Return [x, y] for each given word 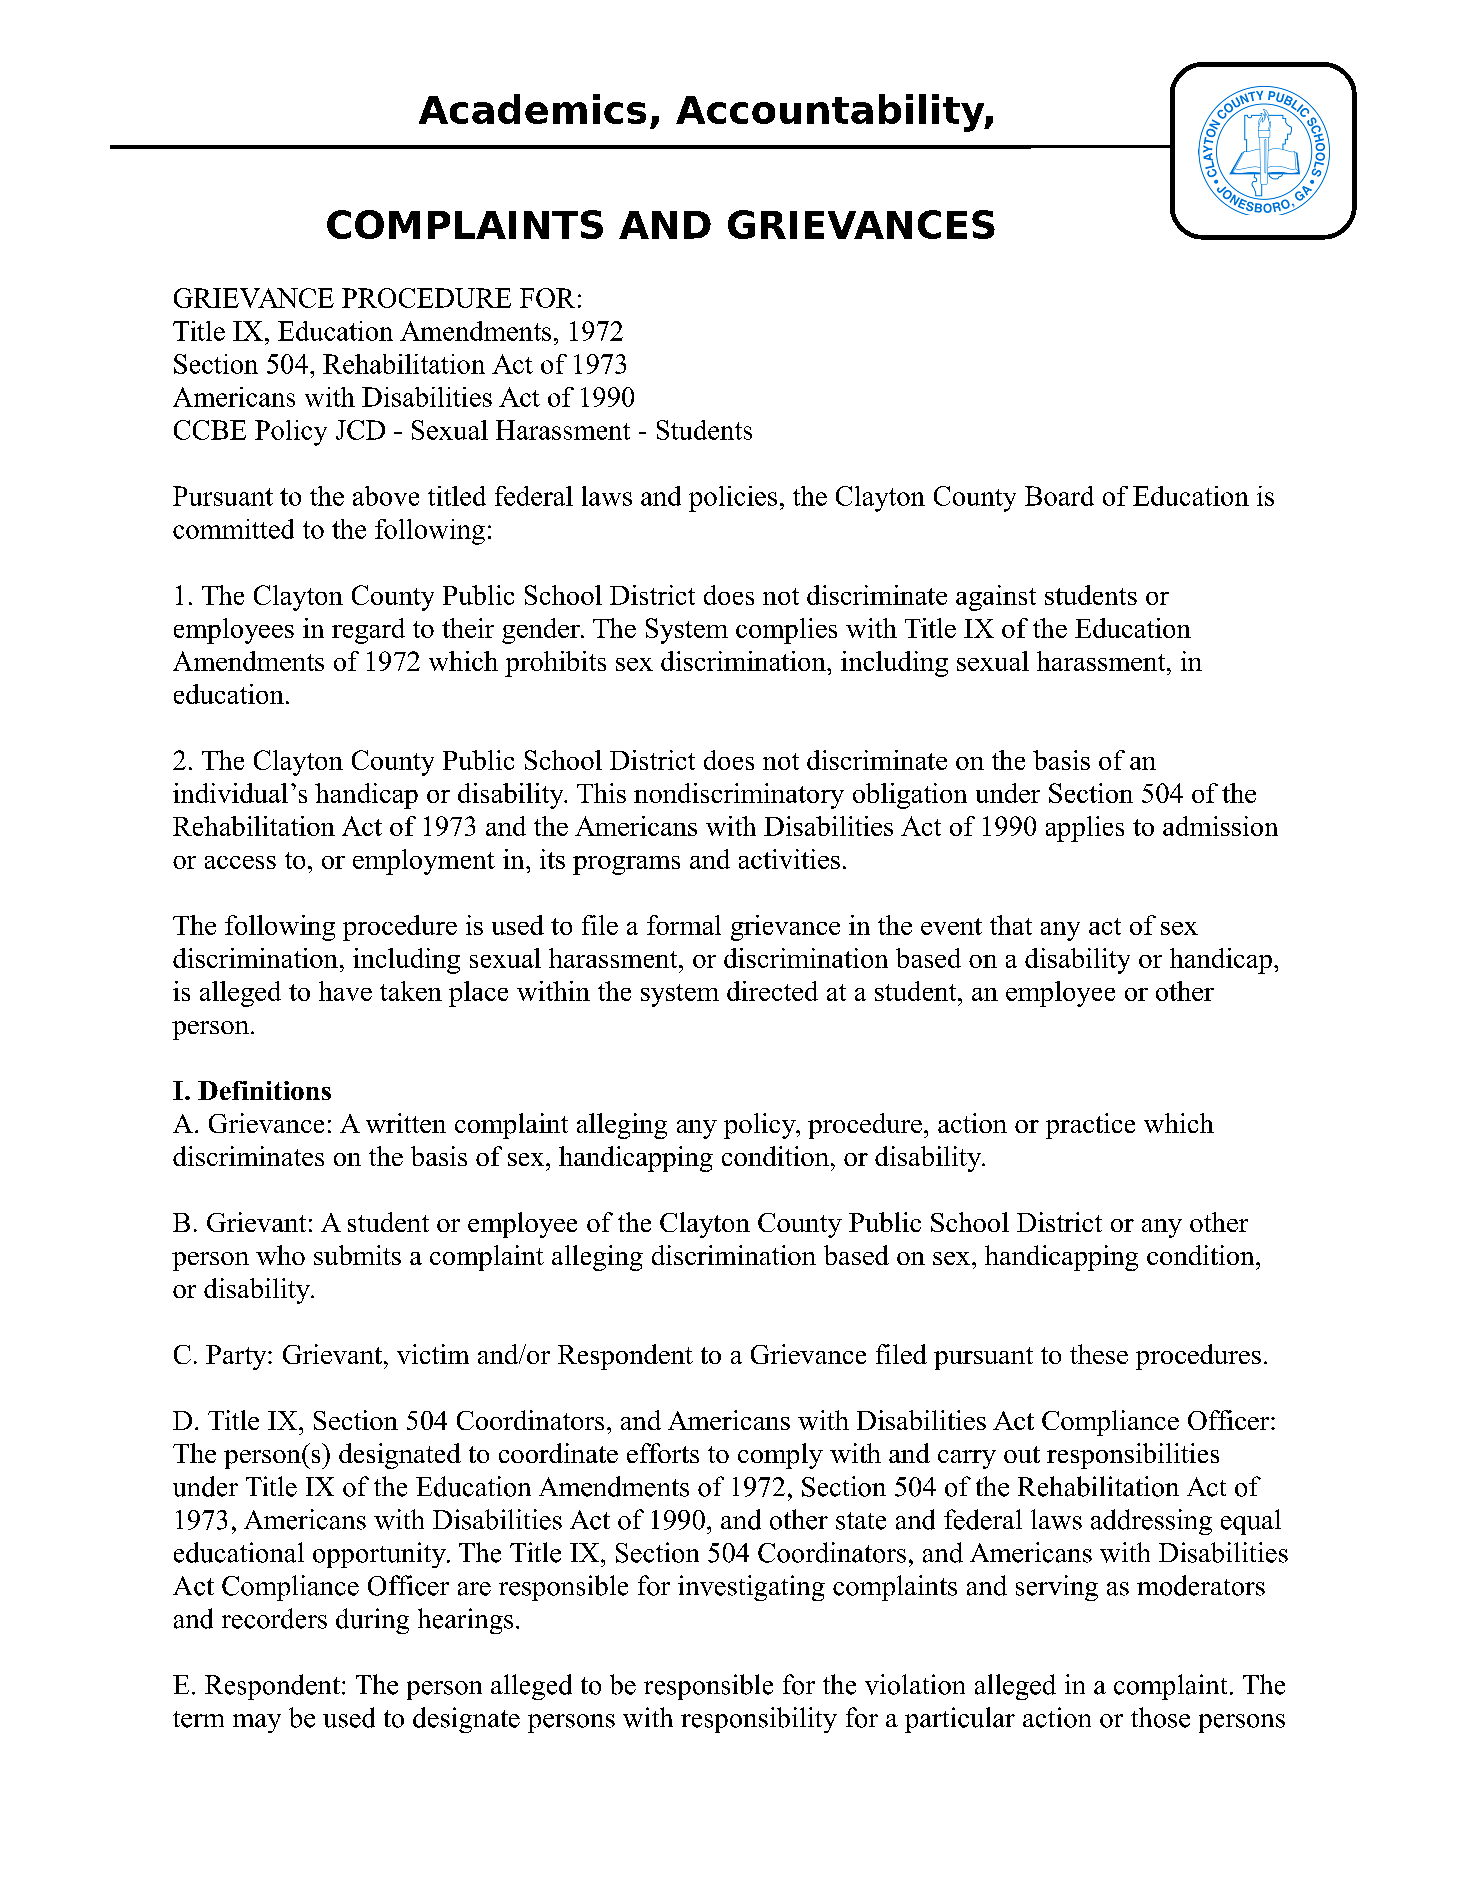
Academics [532, 109]
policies [733, 499]
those [1160, 1717]
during [372, 1621]
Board [1059, 496]
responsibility [759, 1720]
